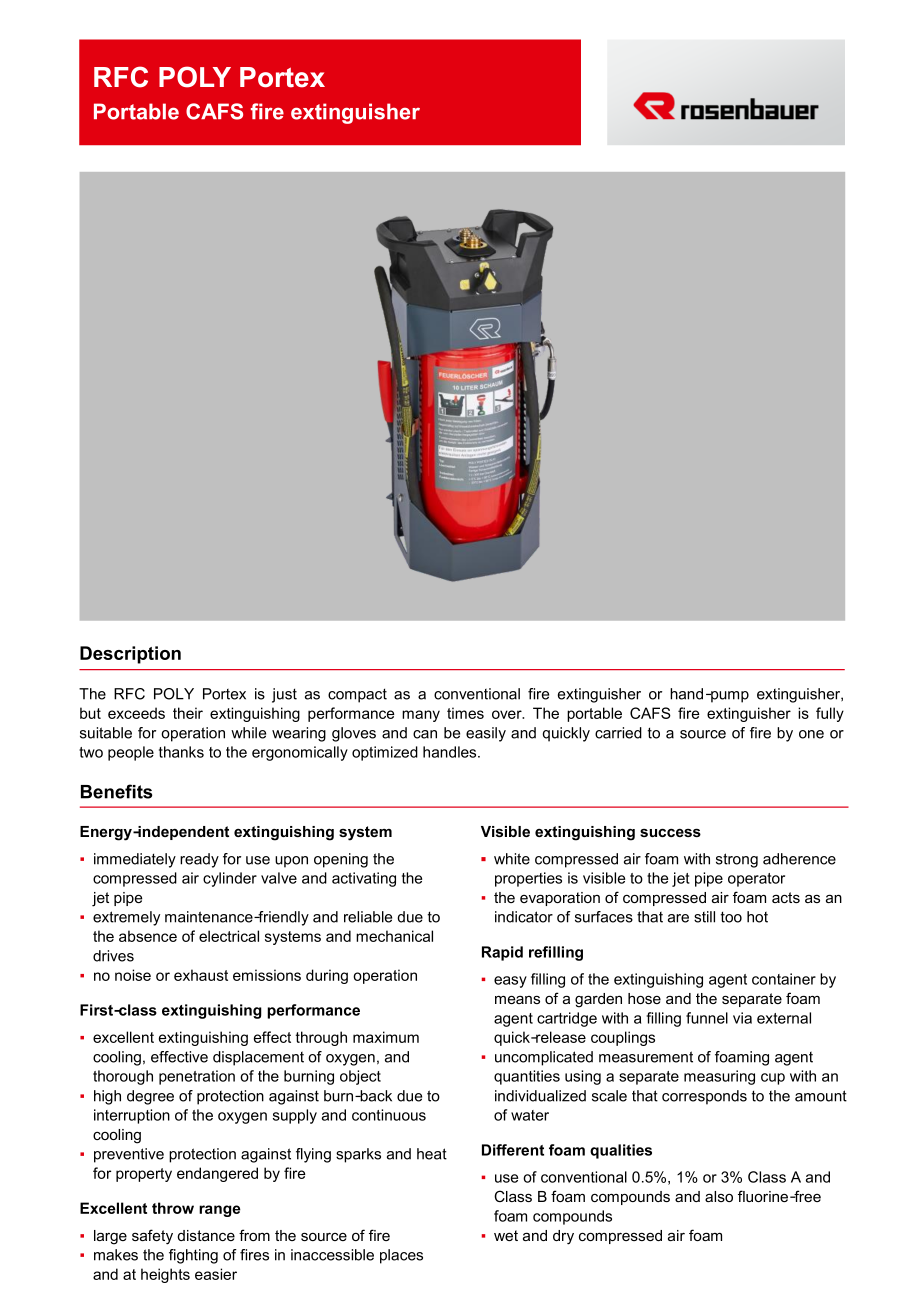 The width and height of the screenshot is (924, 1308). I want to click on Rapid, so click(502, 953).
